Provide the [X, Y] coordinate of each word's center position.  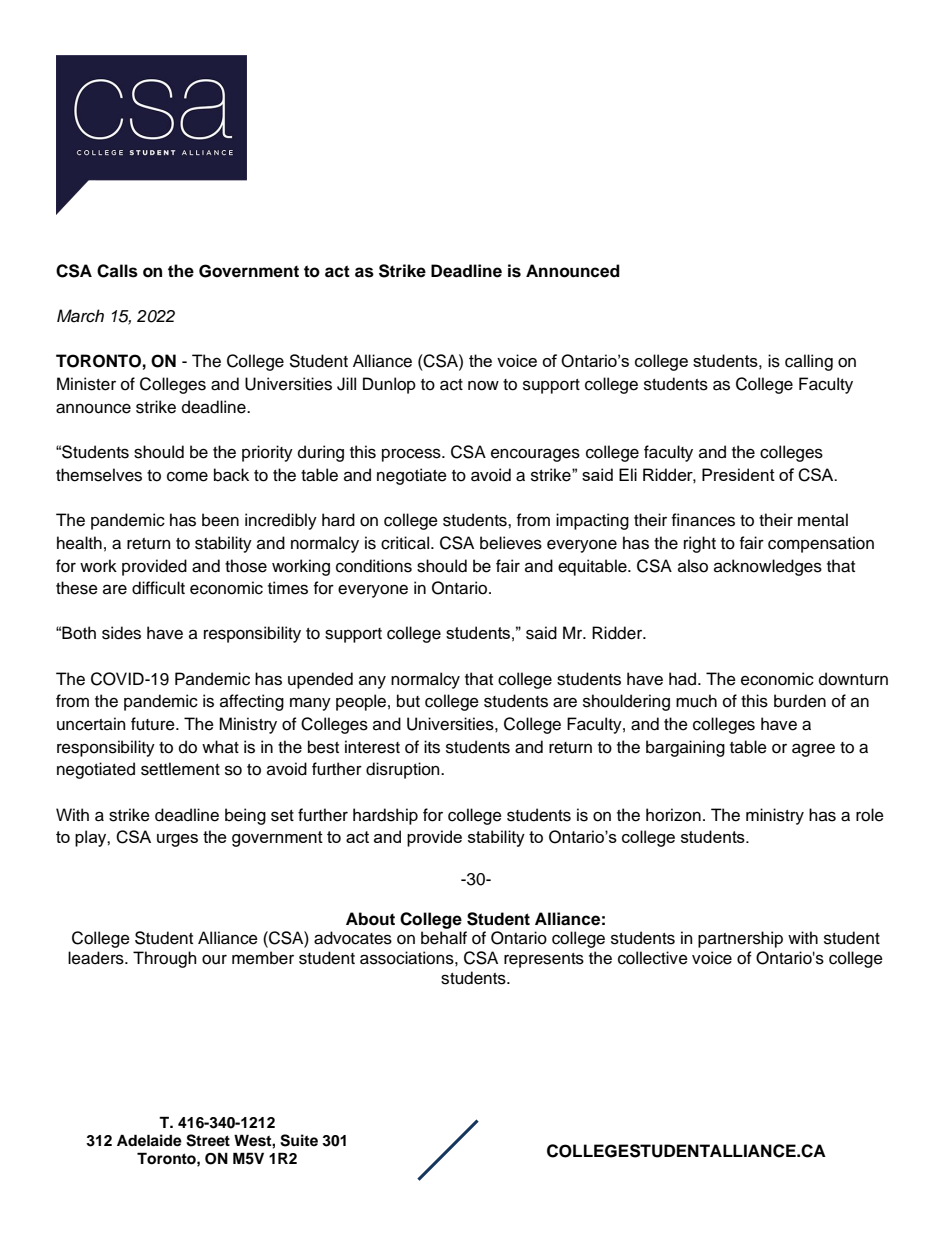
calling [809, 362]
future [154, 724]
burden [800, 701]
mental [823, 520]
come [187, 476]
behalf [444, 938]
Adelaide [149, 1140]
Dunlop [389, 385]
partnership [740, 939]
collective [653, 958]
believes [511, 543]
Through [165, 959]
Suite [299, 1140]
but [408, 701]
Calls [117, 271]
